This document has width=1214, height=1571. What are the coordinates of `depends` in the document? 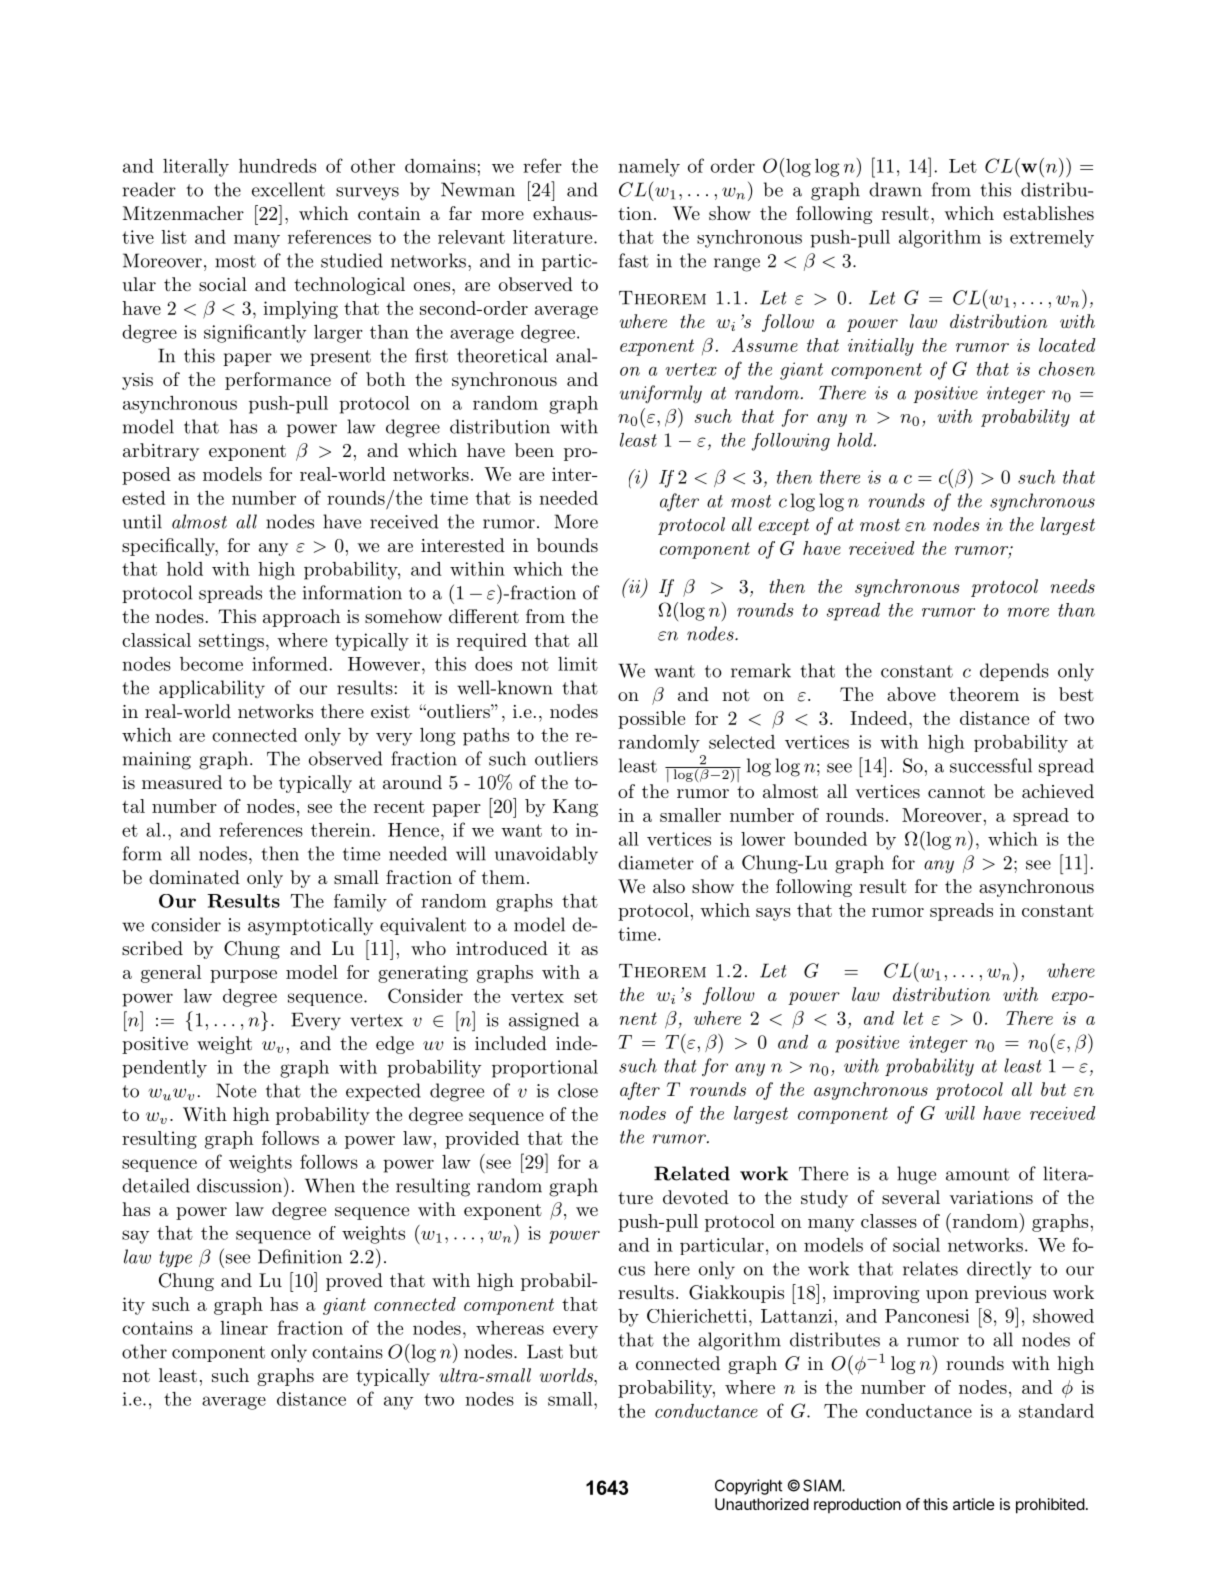 It's located at (1014, 672).
